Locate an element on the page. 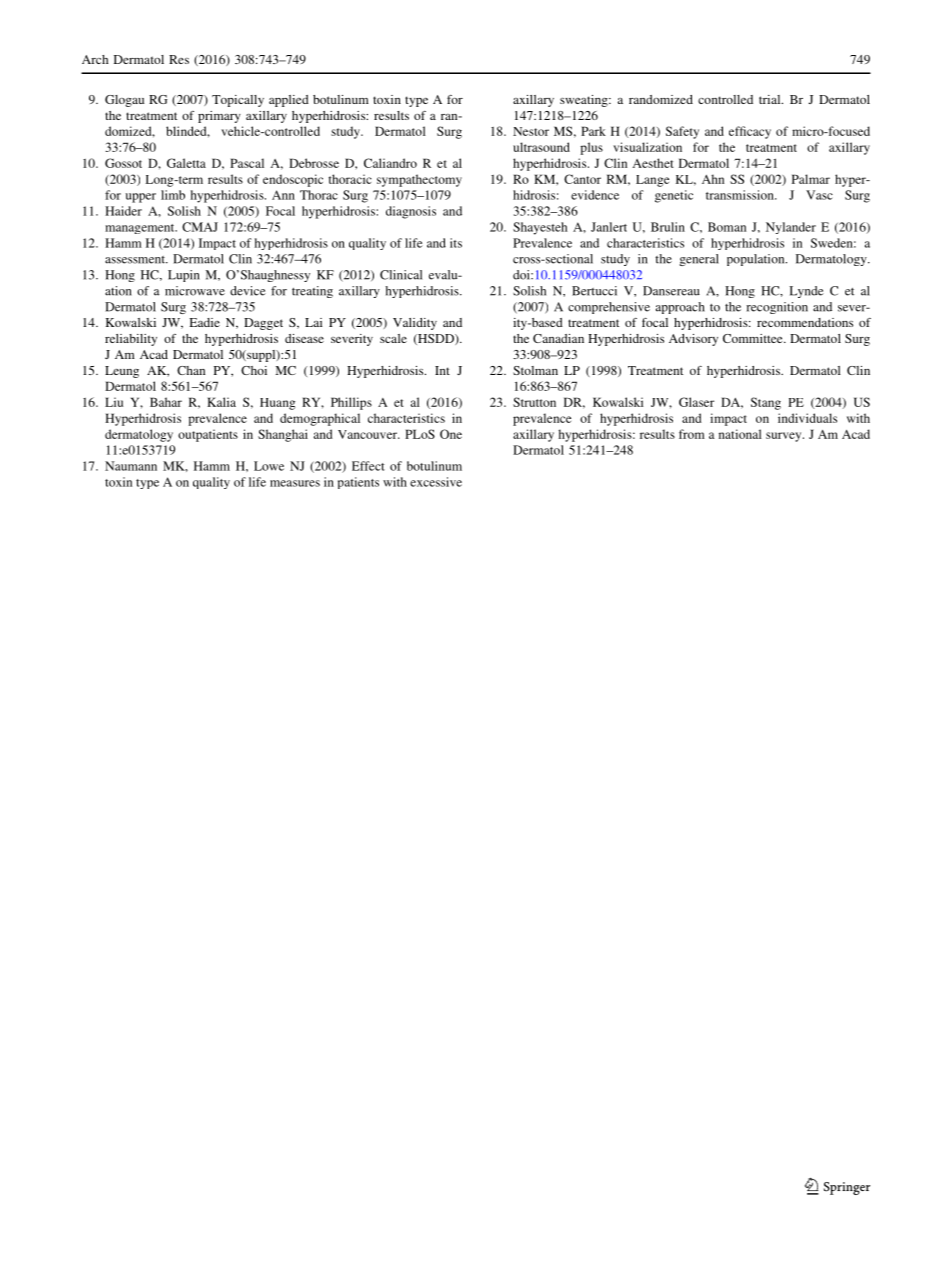 The image size is (952, 1265). approach is located at coordinates (680, 308).
